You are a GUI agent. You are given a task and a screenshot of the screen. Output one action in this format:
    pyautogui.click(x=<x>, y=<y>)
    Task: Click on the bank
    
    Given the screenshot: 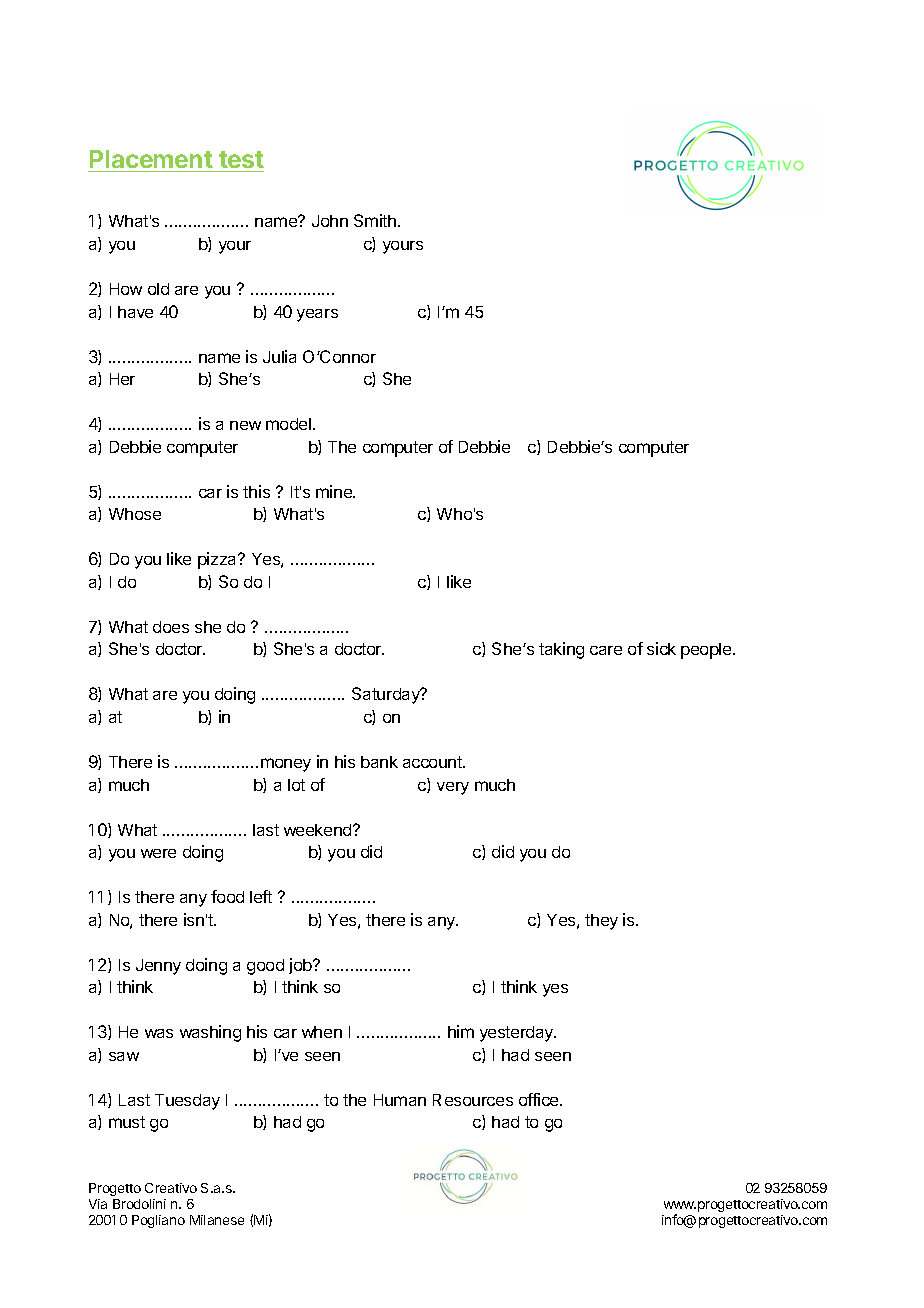 What is the action you would take?
    pyautogui.click(x=379, y=762)
